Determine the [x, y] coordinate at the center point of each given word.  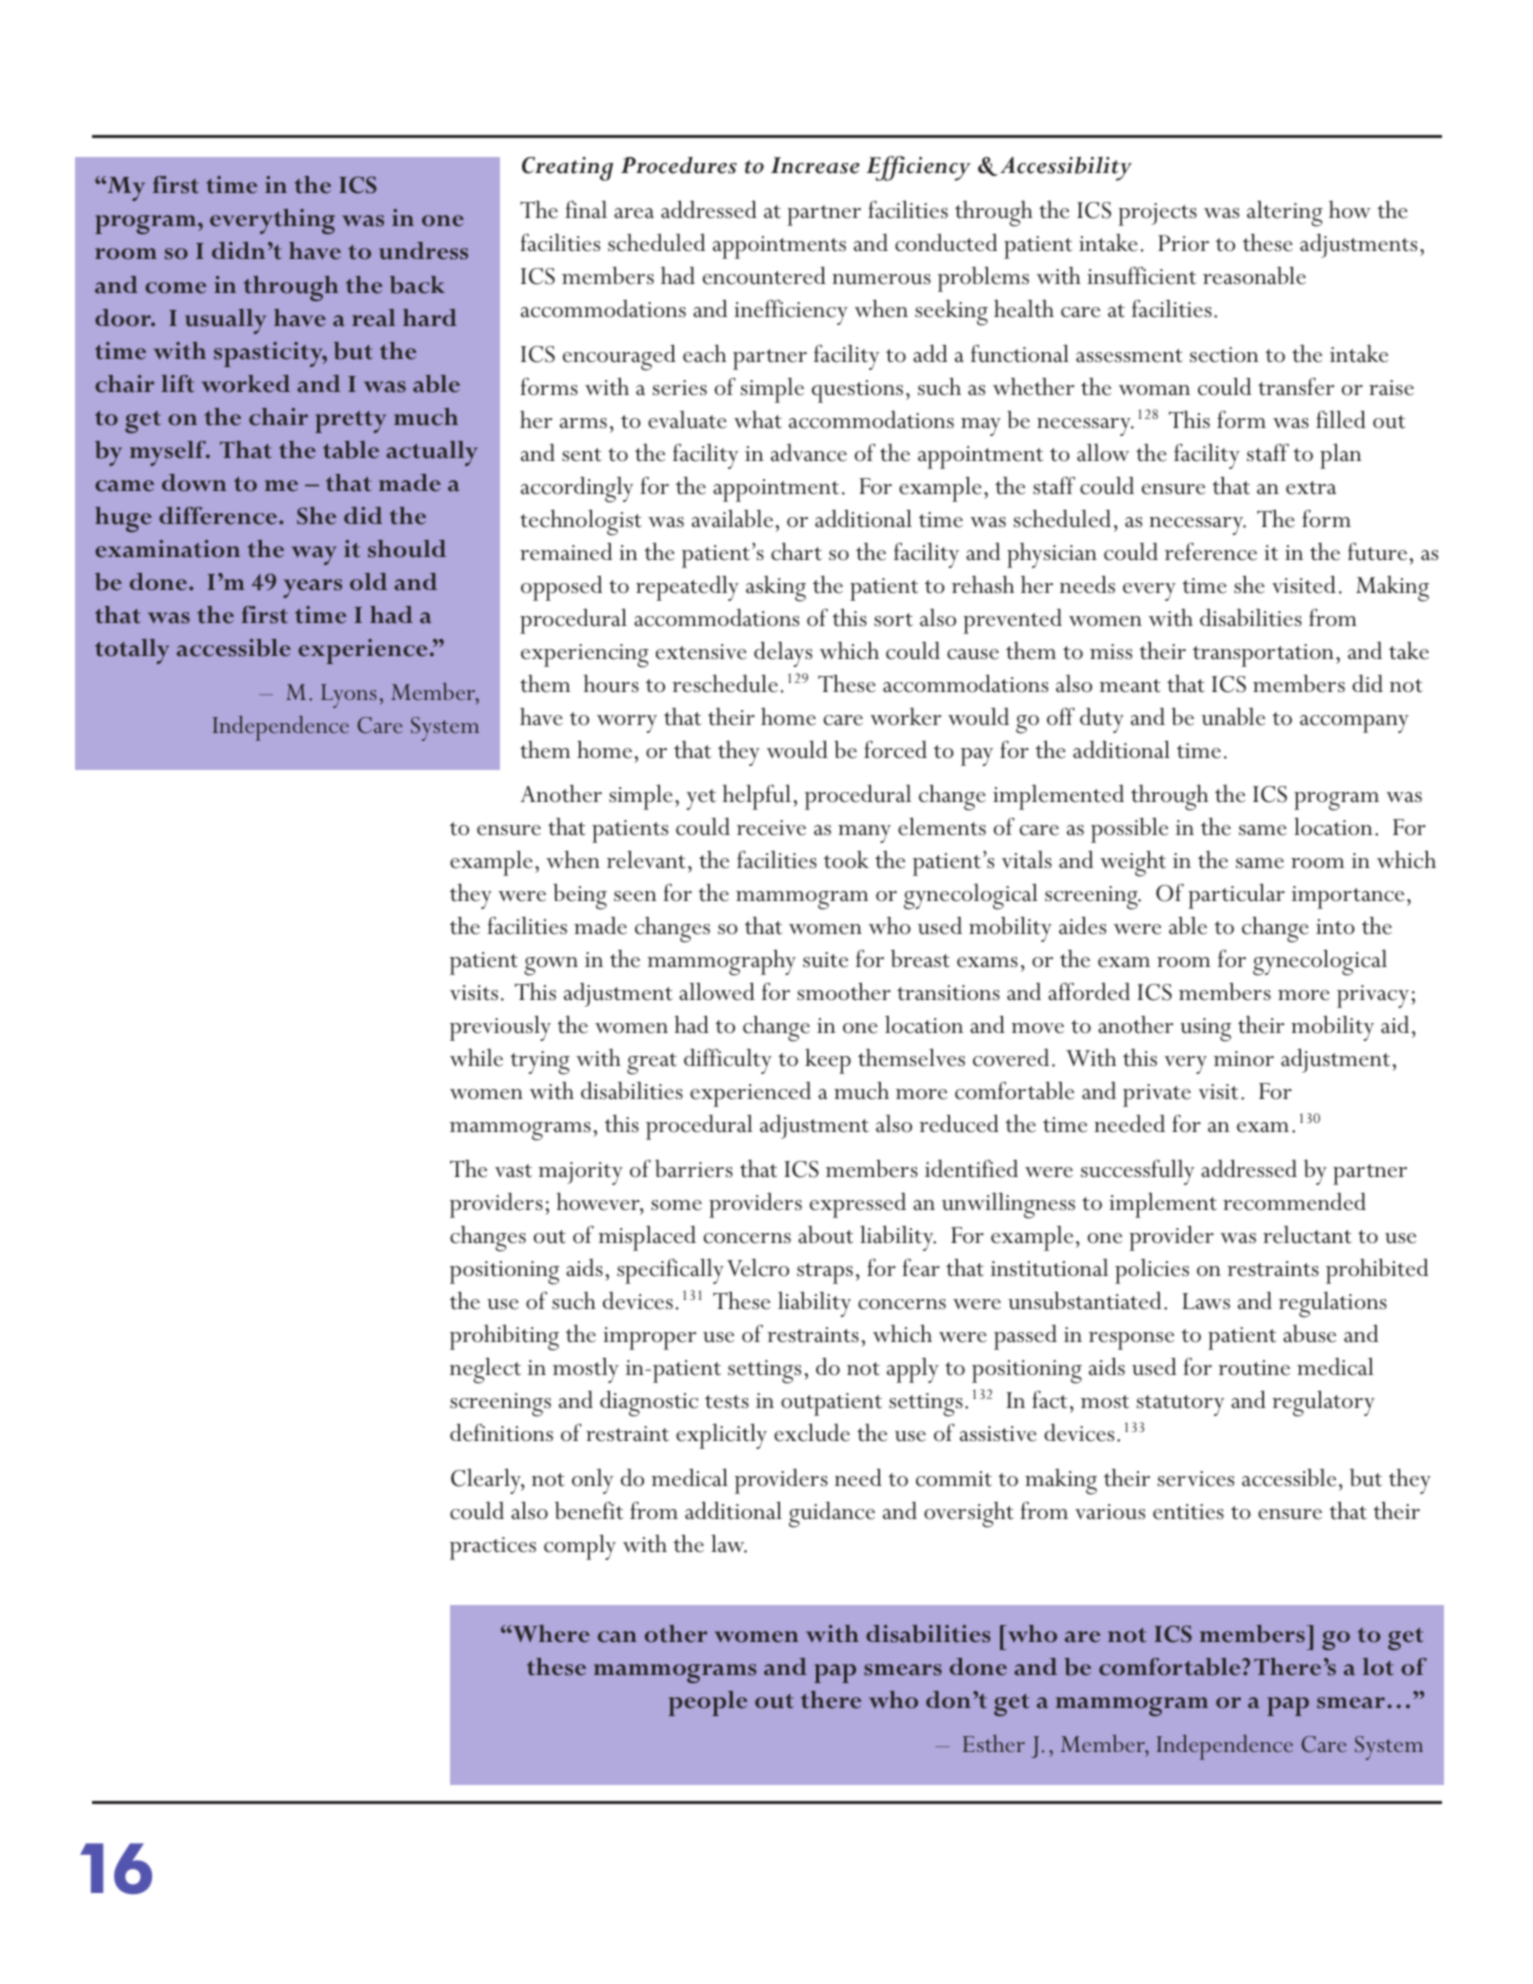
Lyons [349, 696]
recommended [1294, 1201]
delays [783, 654]
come [176, 288]
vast [513, 1171]
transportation [1263, 655]
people [708, 1703]
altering [1285, 214]
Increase [815, 165]
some [676, 1205]
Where [550, 1634]
